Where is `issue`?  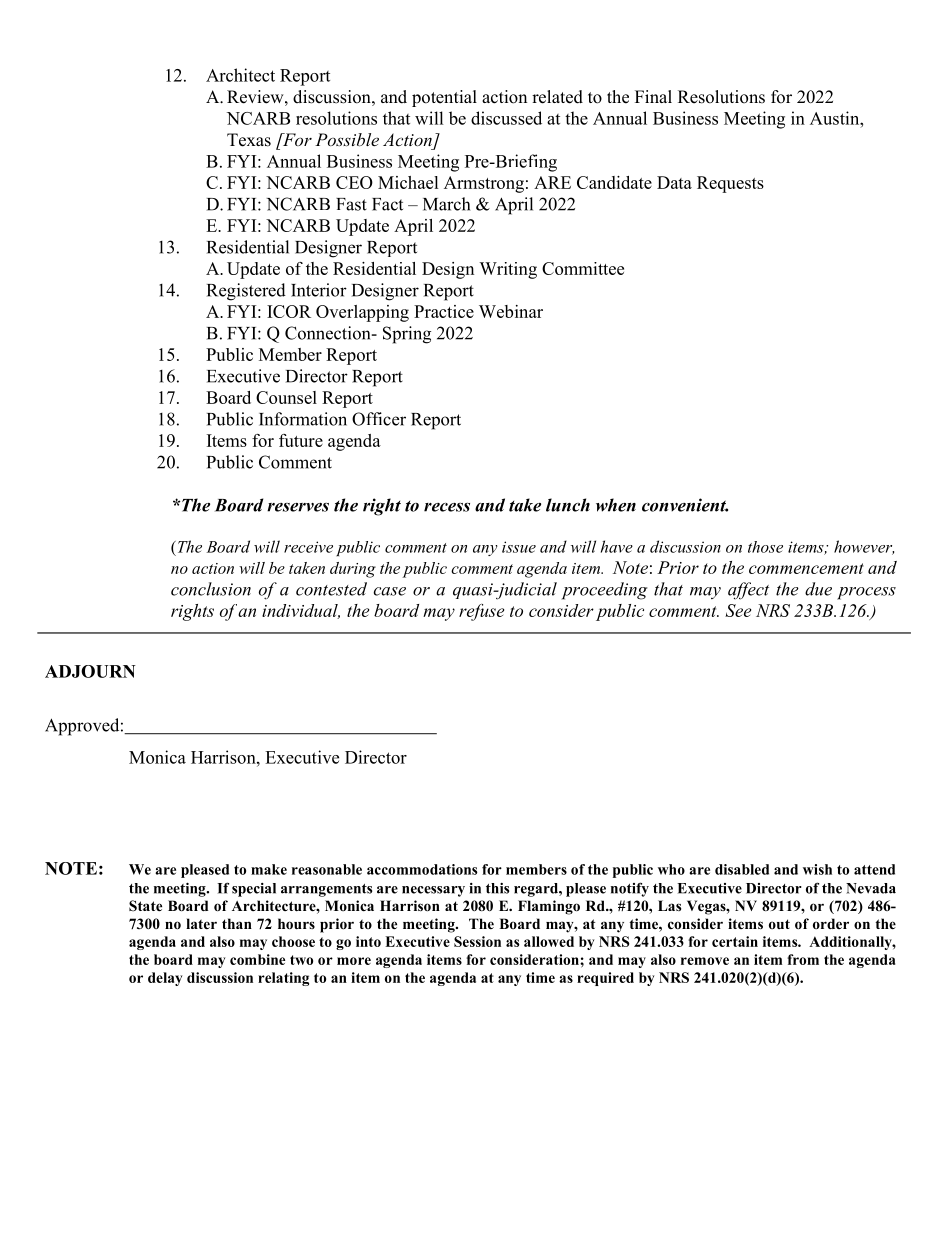 issue is located at coordinates (519, 547).
